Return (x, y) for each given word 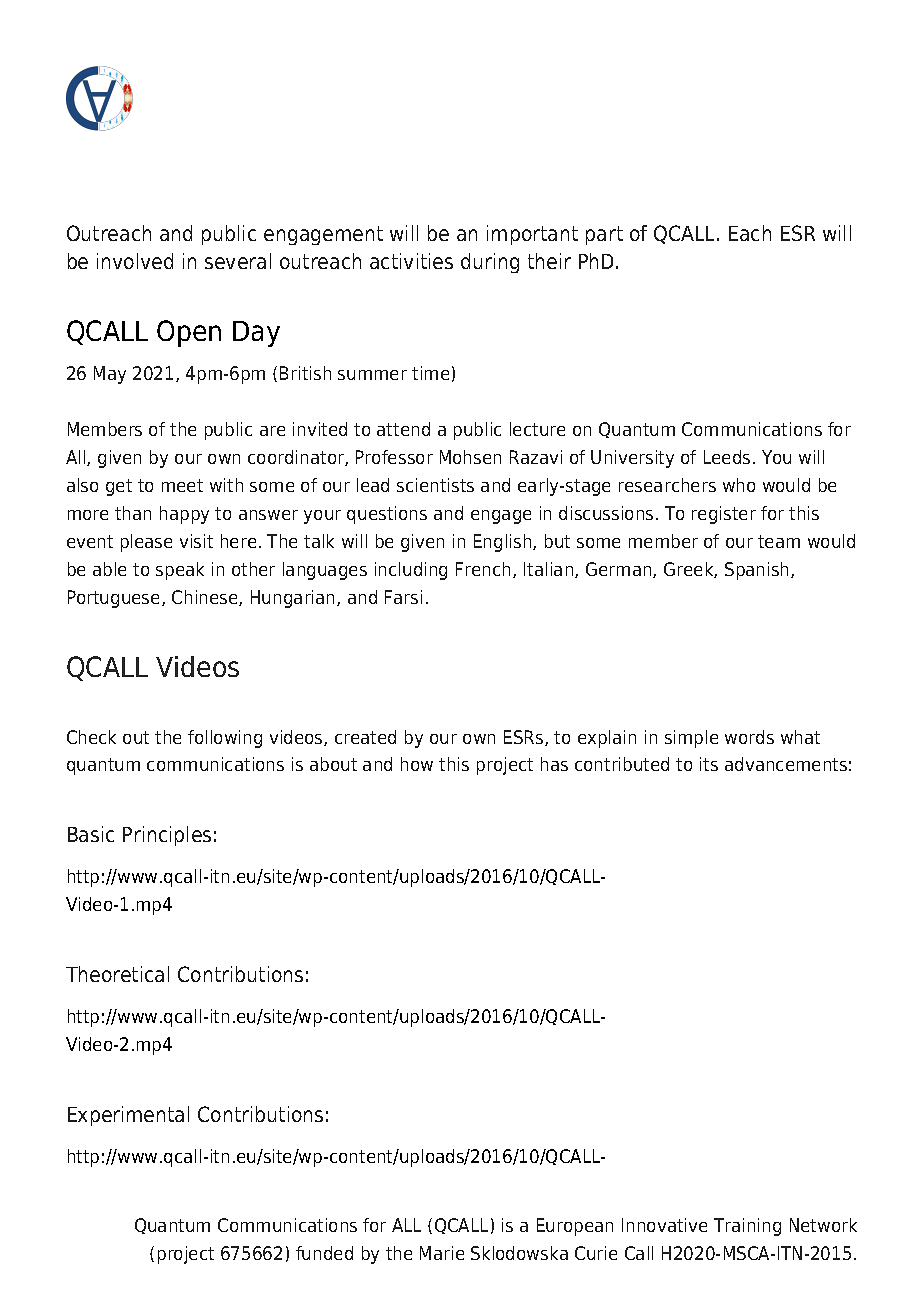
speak (180, 571)
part (604, 235)
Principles (167, 836)
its (709, 764)
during (490, 263)
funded (324, 1253)
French (483, 569)
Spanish (758, 571)
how (417, 764)
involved (135, 261)
